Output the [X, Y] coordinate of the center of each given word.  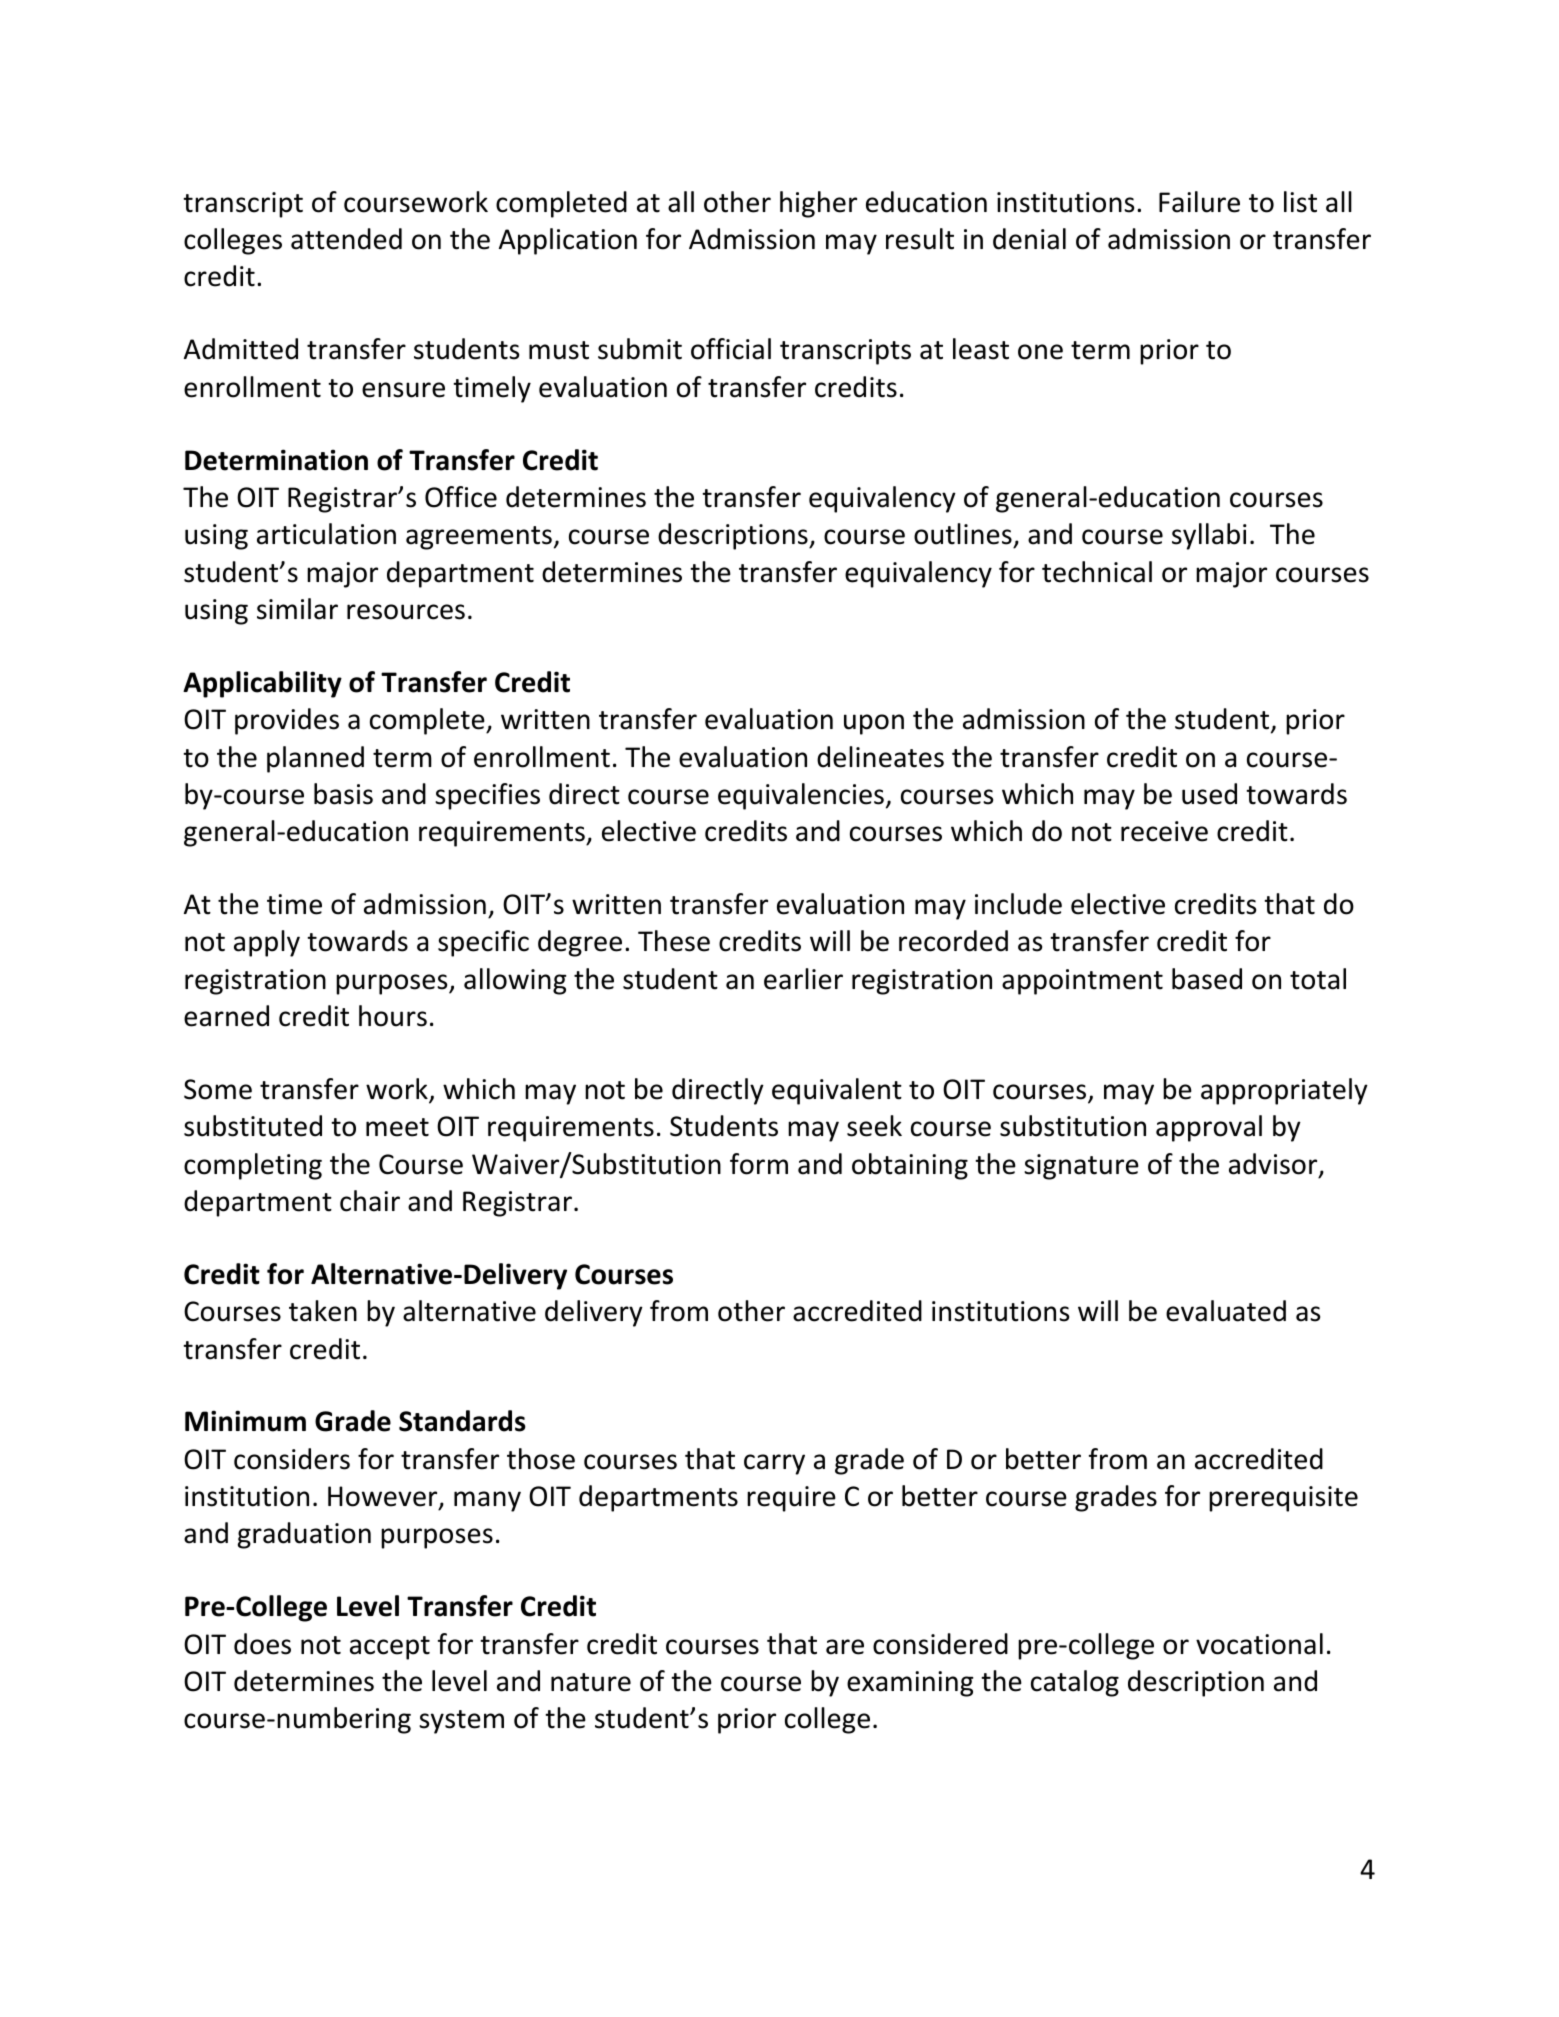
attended [346, 239]
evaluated [1226, 1311]
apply [267, 943]
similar [297, 609]
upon [874, 724]
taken [323, 1311]
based [1207, 979]
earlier [803, 979]
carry [774, 1464]
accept [390, 1648]
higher [818, 204]
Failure [1199, 202]
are [845, 1647]
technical [1097, 572]
